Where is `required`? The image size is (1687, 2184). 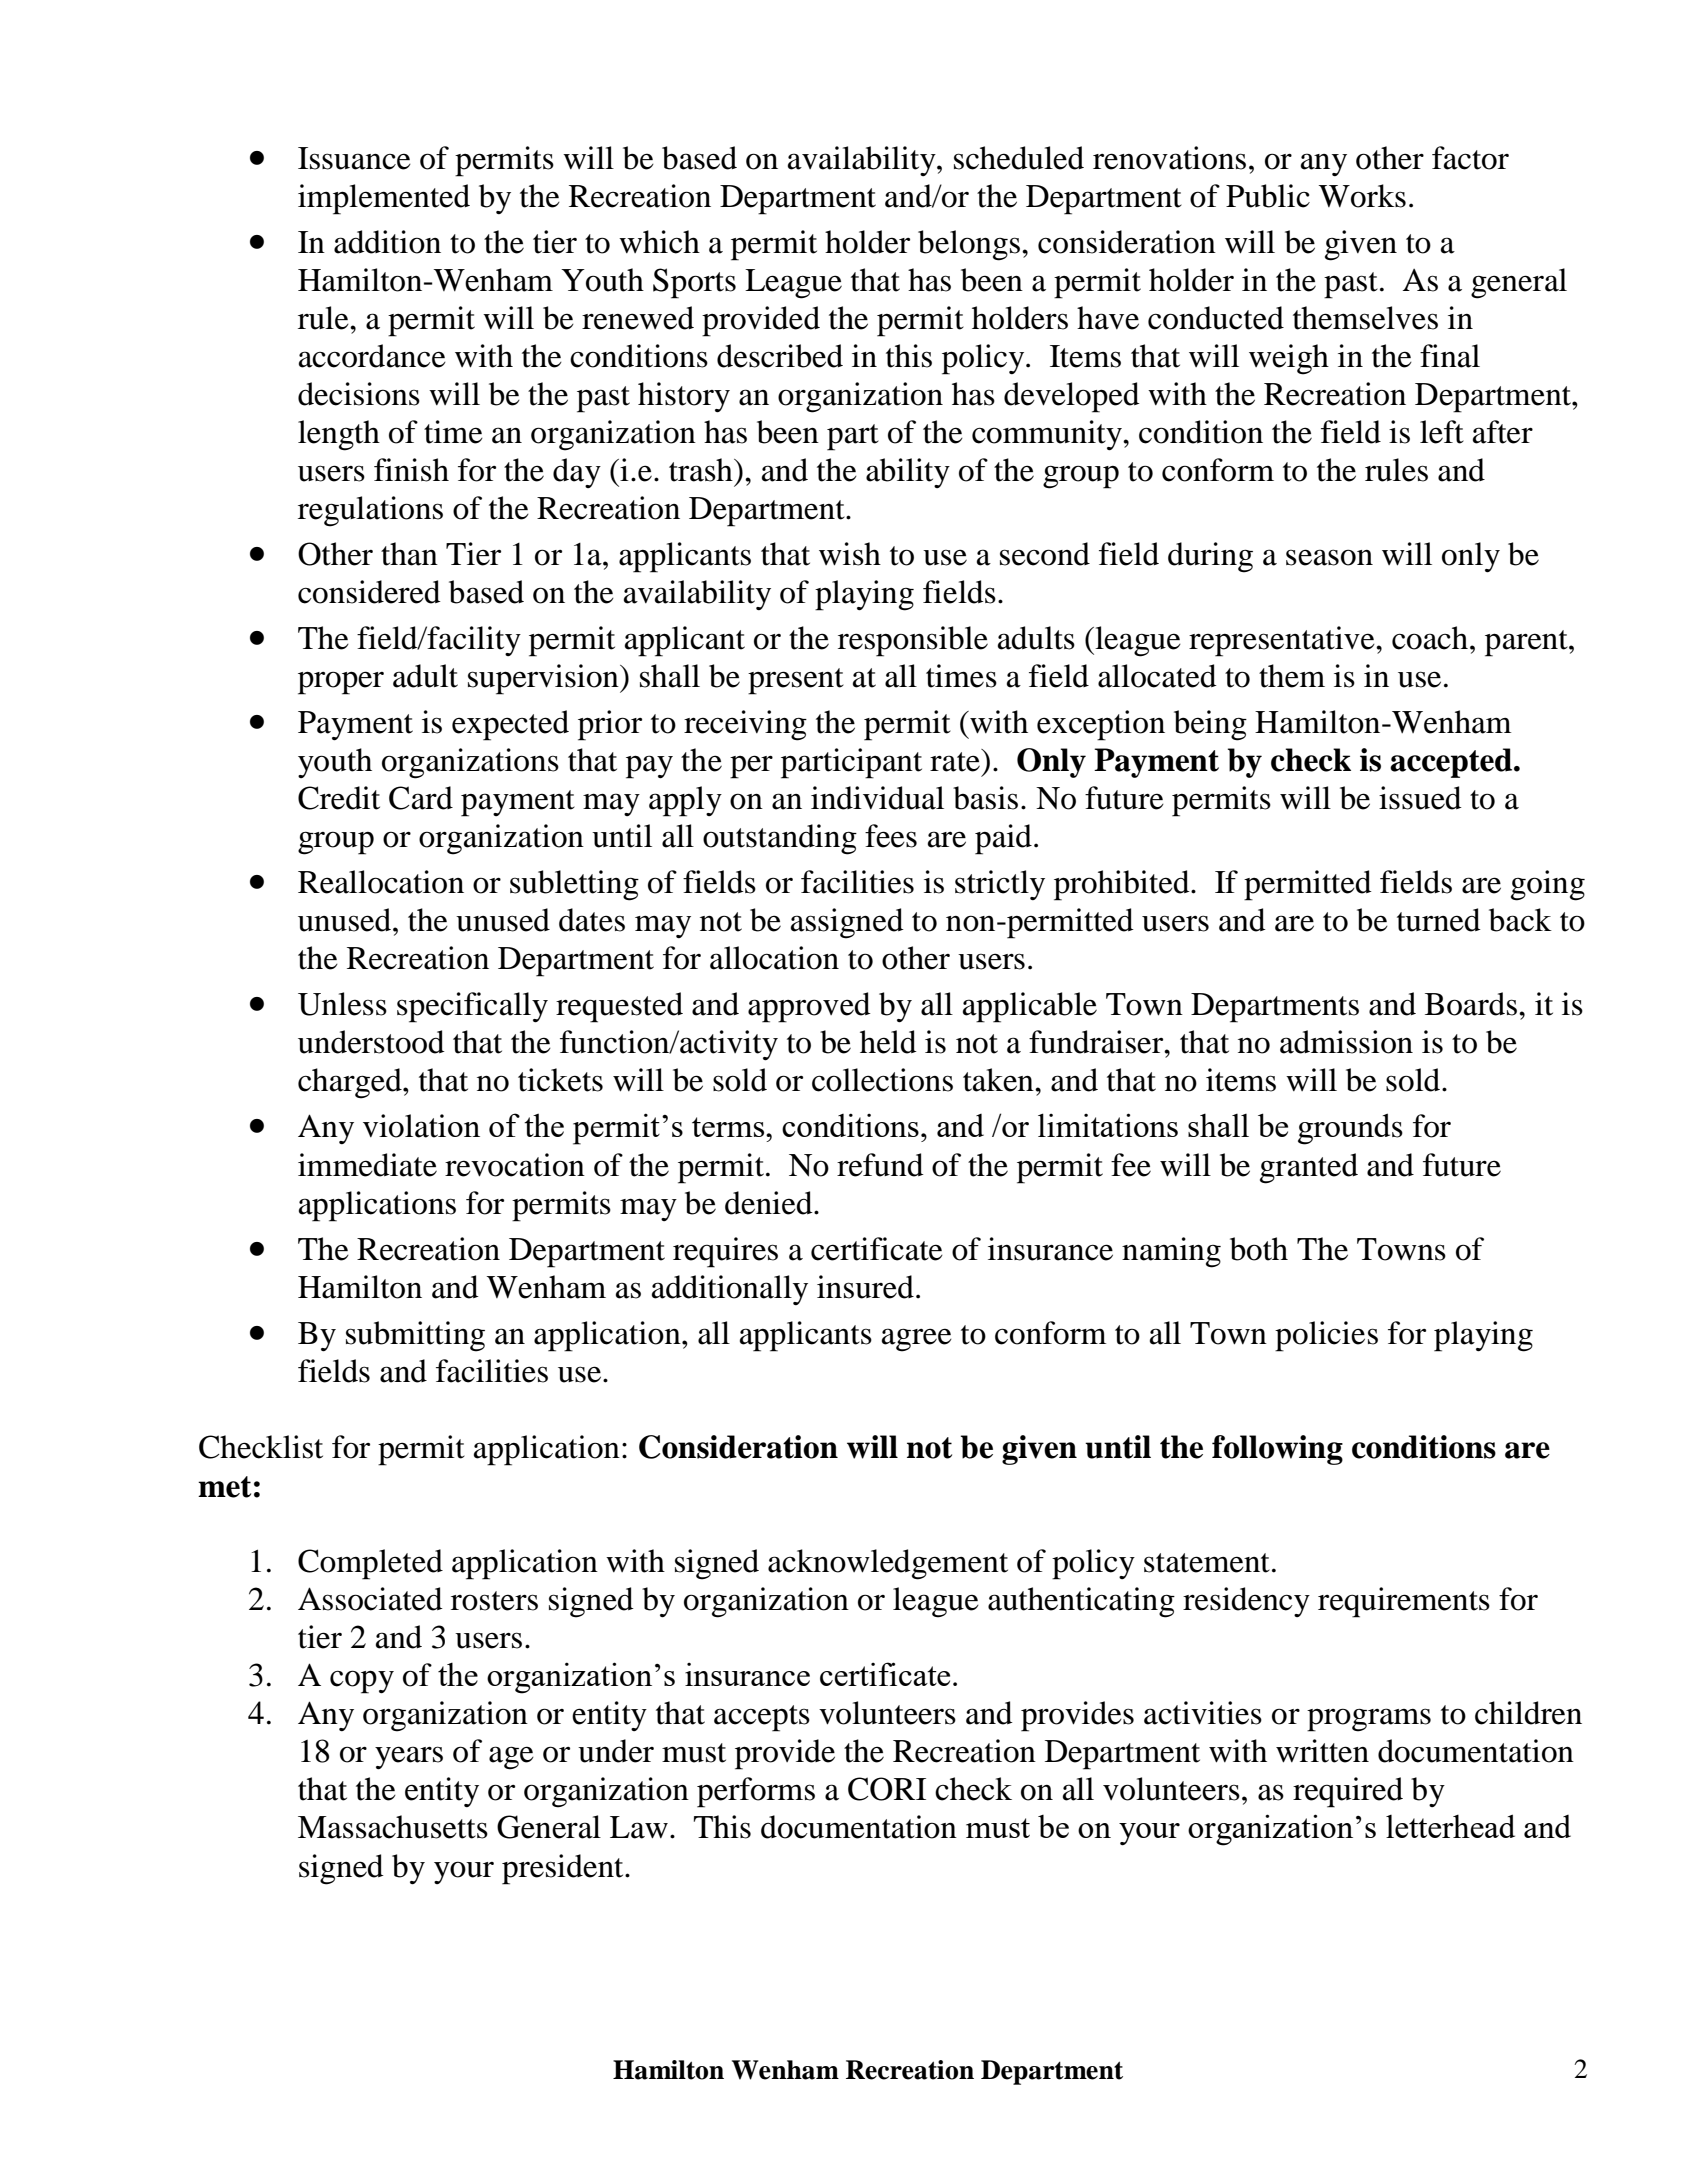 required is located at coordinates (1348, 1792).
